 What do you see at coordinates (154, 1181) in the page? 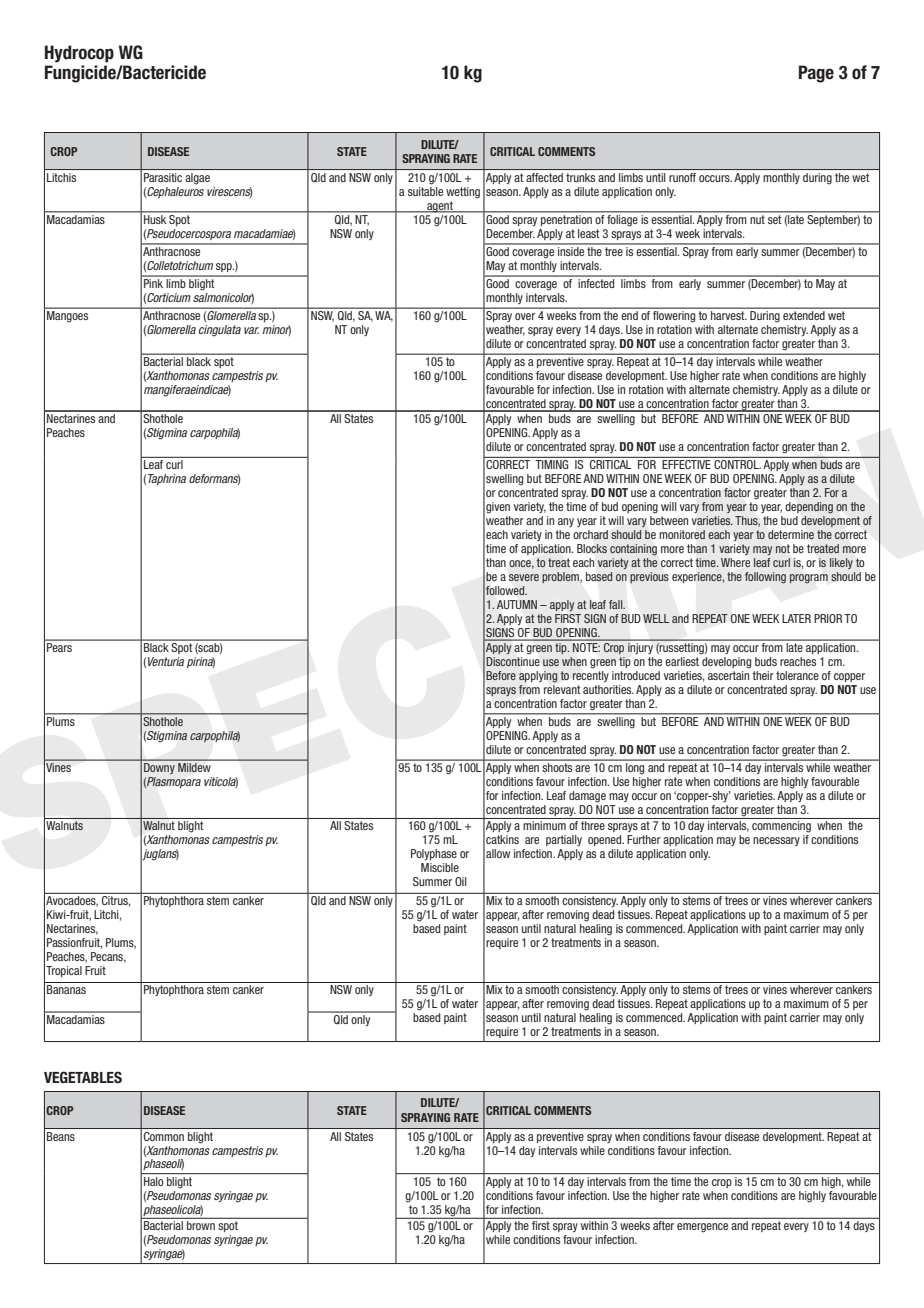
I see `Halo` at bounding box center [154, 1181].
